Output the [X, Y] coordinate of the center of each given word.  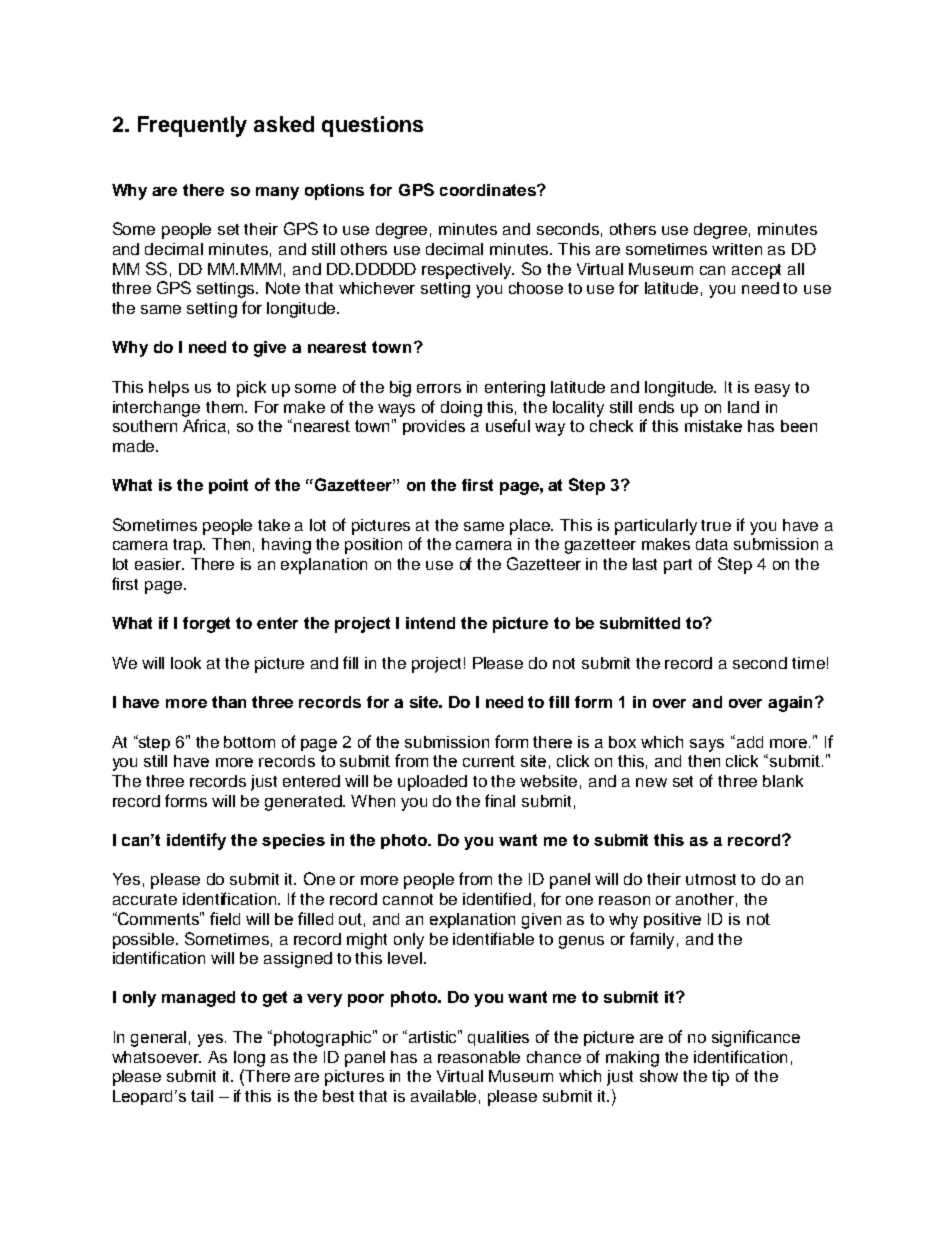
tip [720, 1078]
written [737, 249]
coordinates [489, 190]
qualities [498, 1038]
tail [202, 1096]
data [712, 544]
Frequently [192, 126]
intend [430, 623]
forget [206, 625]
